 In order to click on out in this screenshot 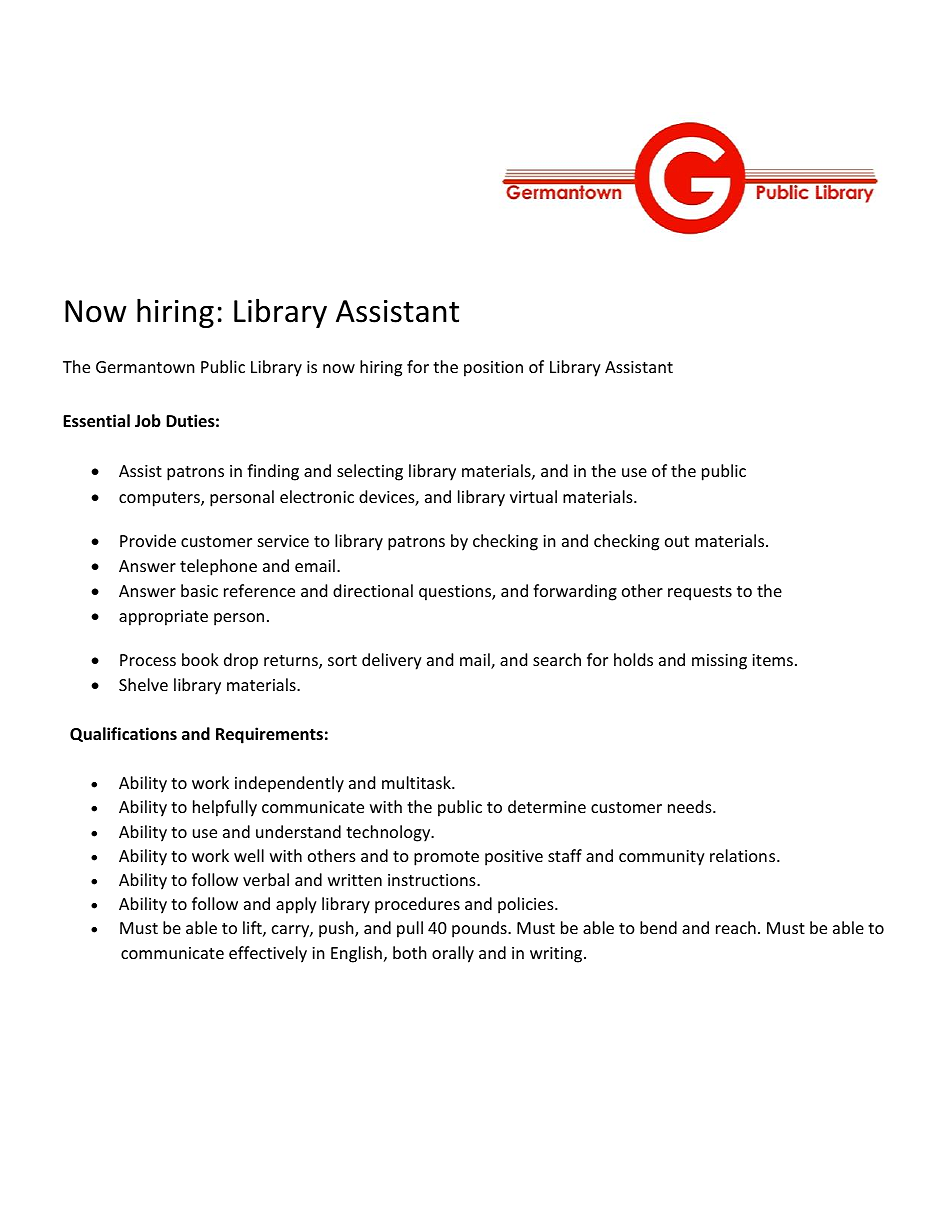, I will do `click(677, 541)`.
